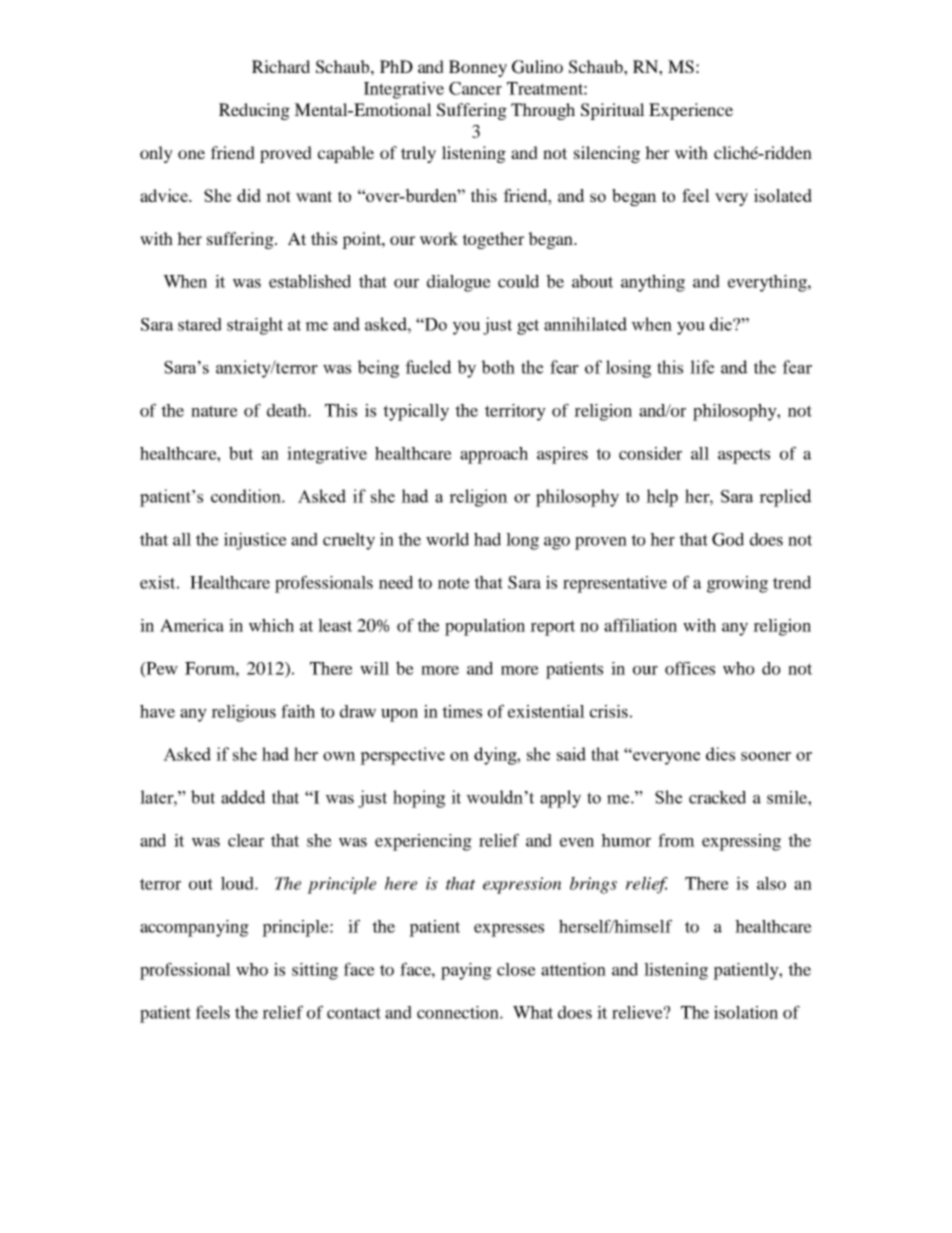 This screenshot has width=952, height=1233. I want to click on isolation, so click(746, 1012).
